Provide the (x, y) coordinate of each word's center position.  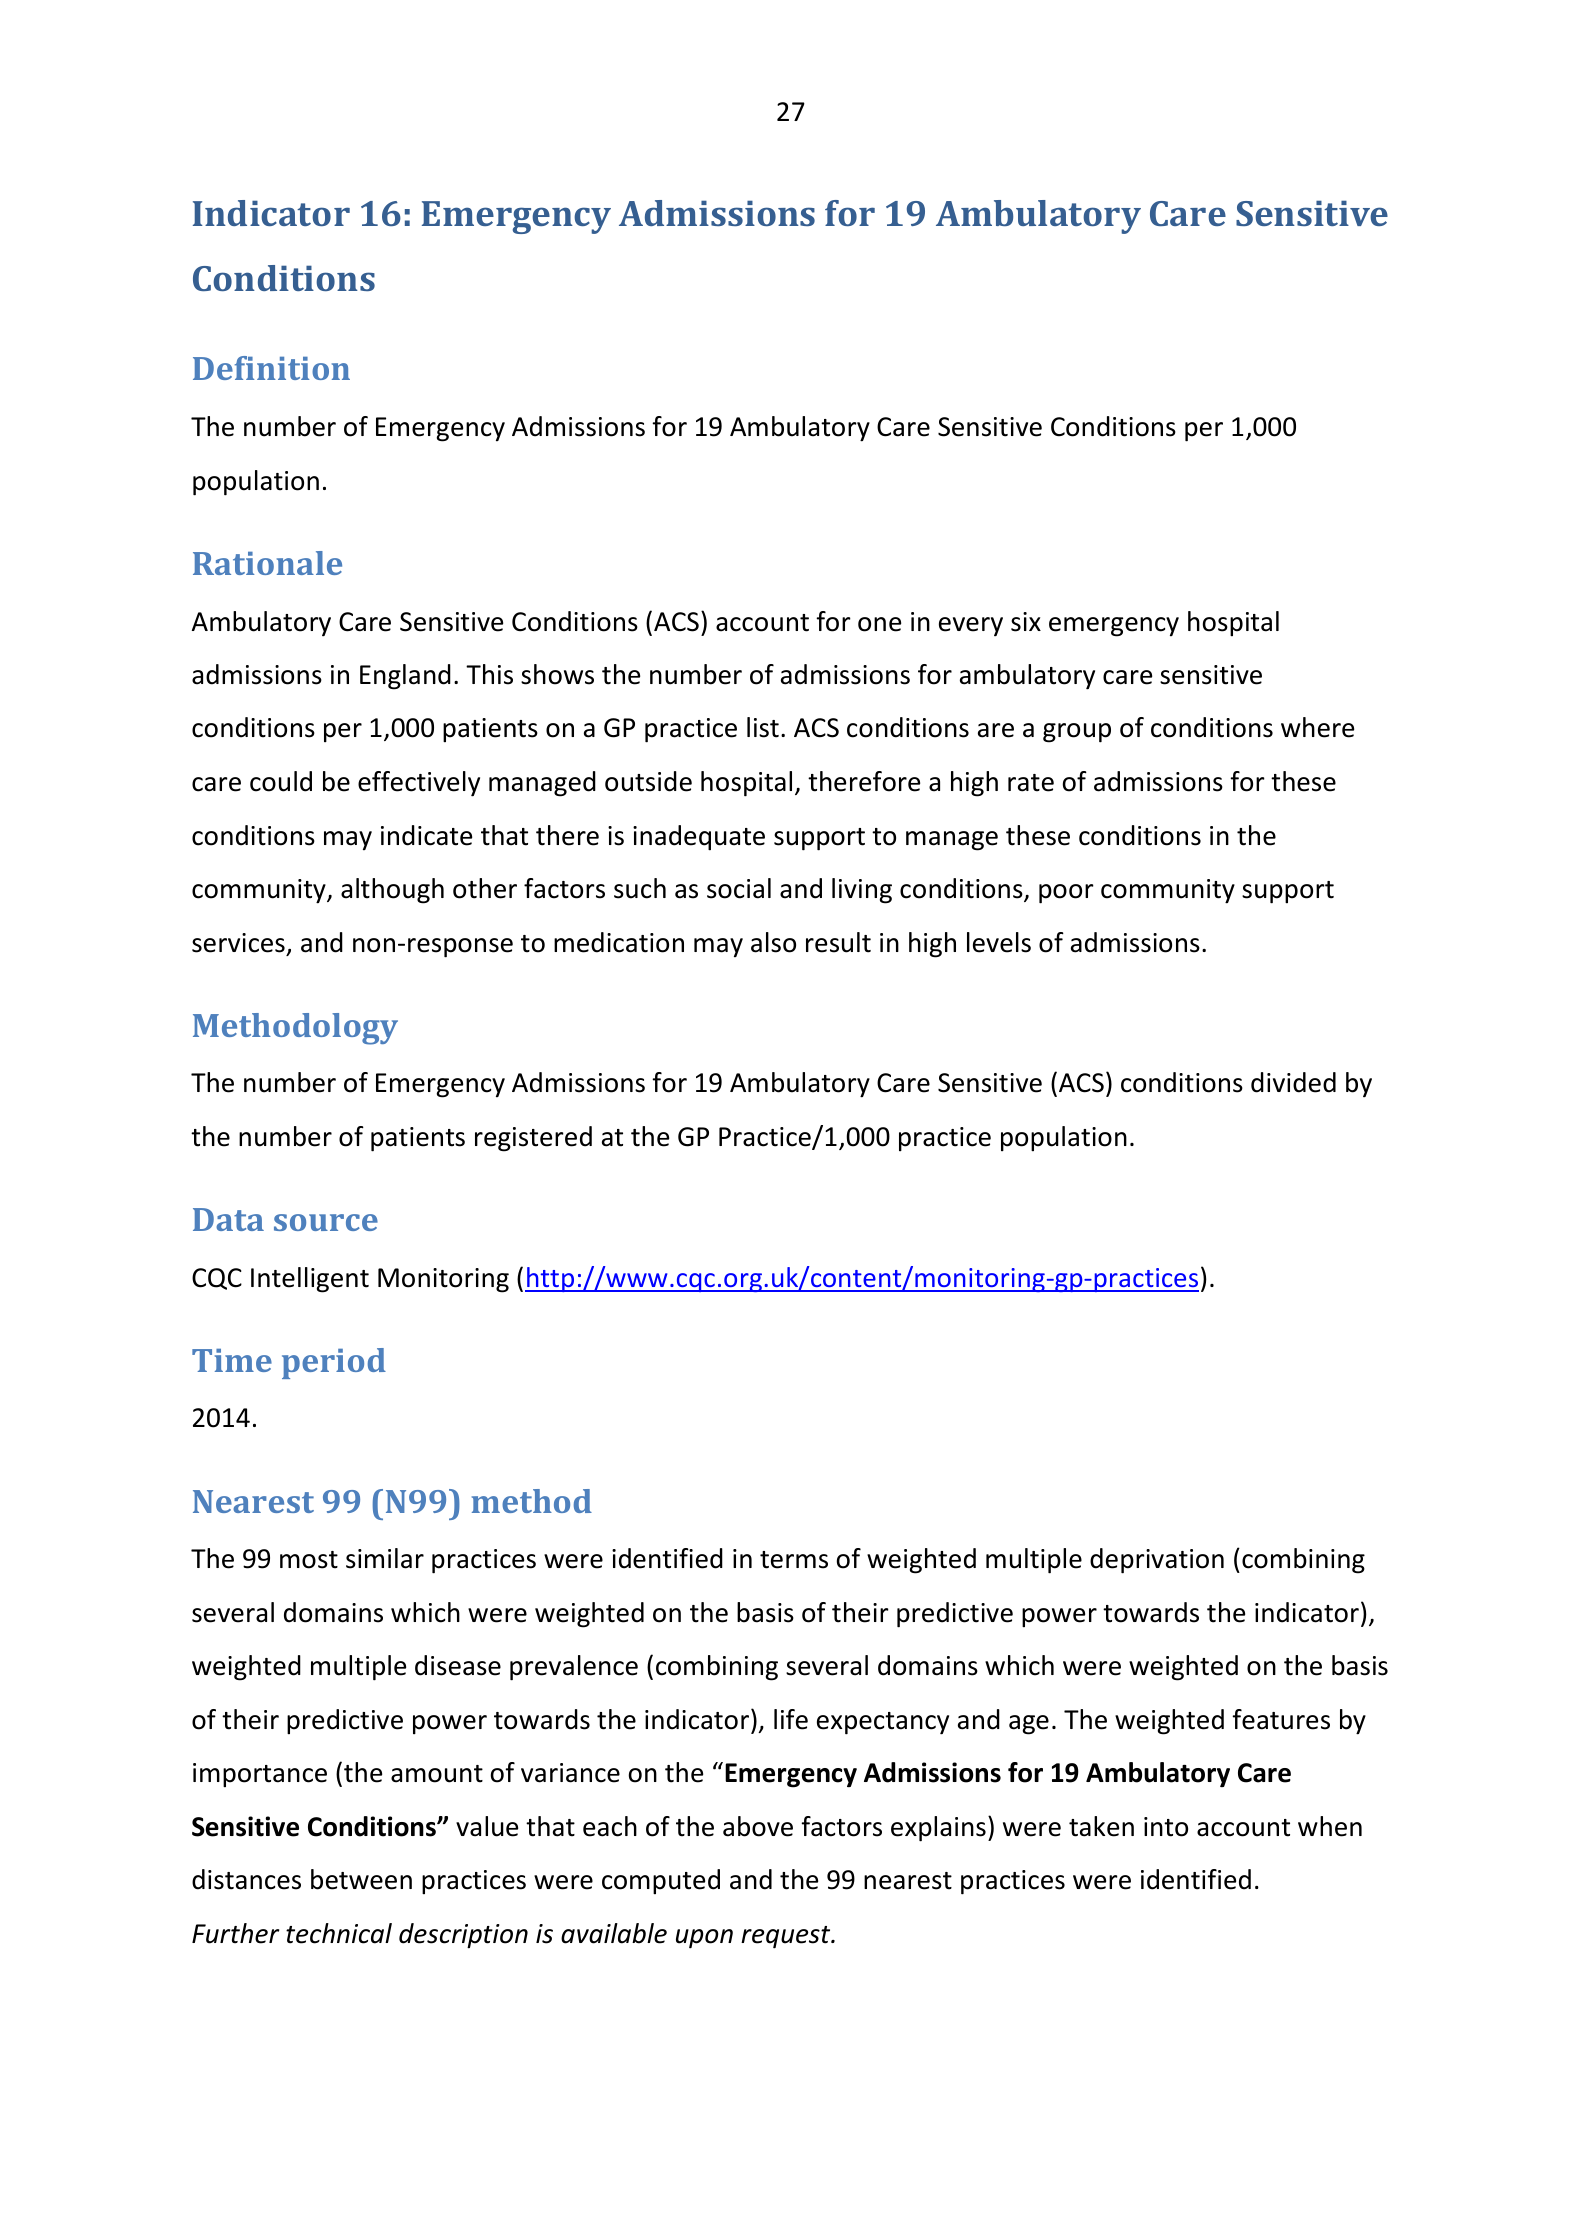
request (787, 1937)
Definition (271, 368)
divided (1293, 1082)
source (326, 1222)
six (1026, 622)
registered (533, 1139)
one (879, 624)
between (361, 1879)
